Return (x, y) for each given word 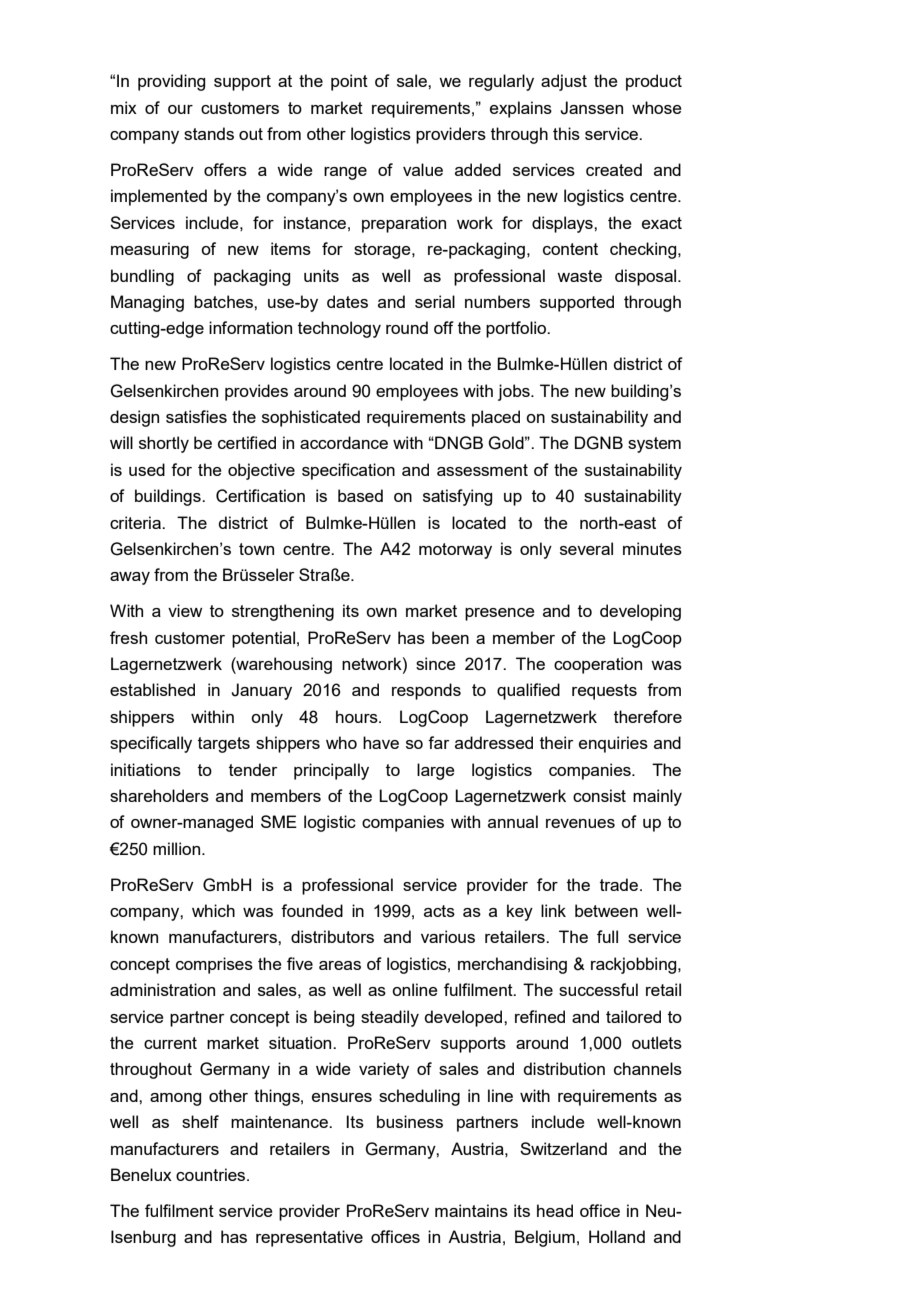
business (410, 1121)
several (586, 548)
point (349, 82)
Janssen (591, 108)
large (436, 771)
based (360, 495)
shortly (164, 444)
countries (212, 1174)
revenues (580, 823)
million (178, 848)
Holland (617, 1236)
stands (209, 133)
